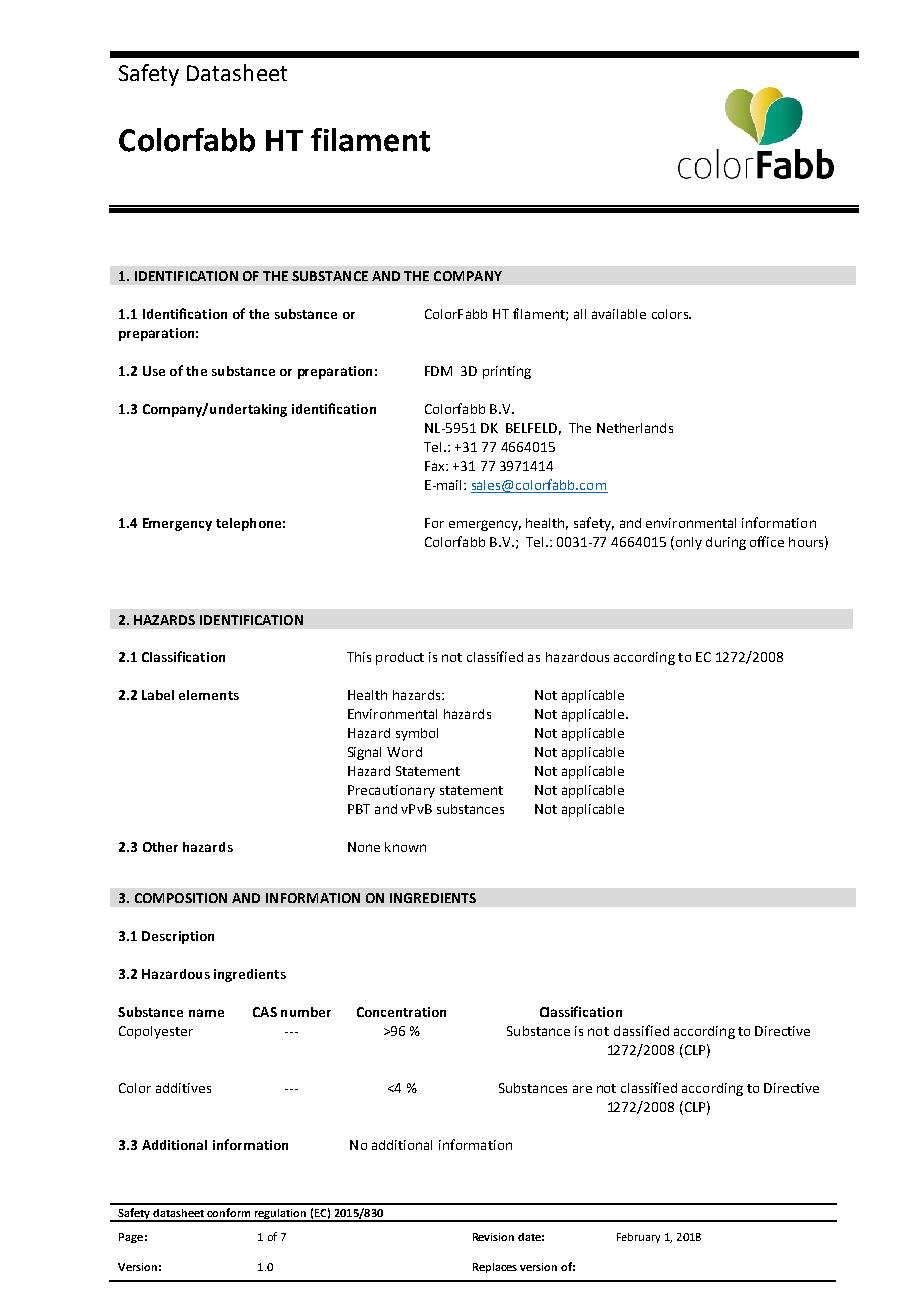 The width and height of the document is (924, 1308). Describe the element at coordinates (183, 1088) in the document. I see `additives` at that location.
